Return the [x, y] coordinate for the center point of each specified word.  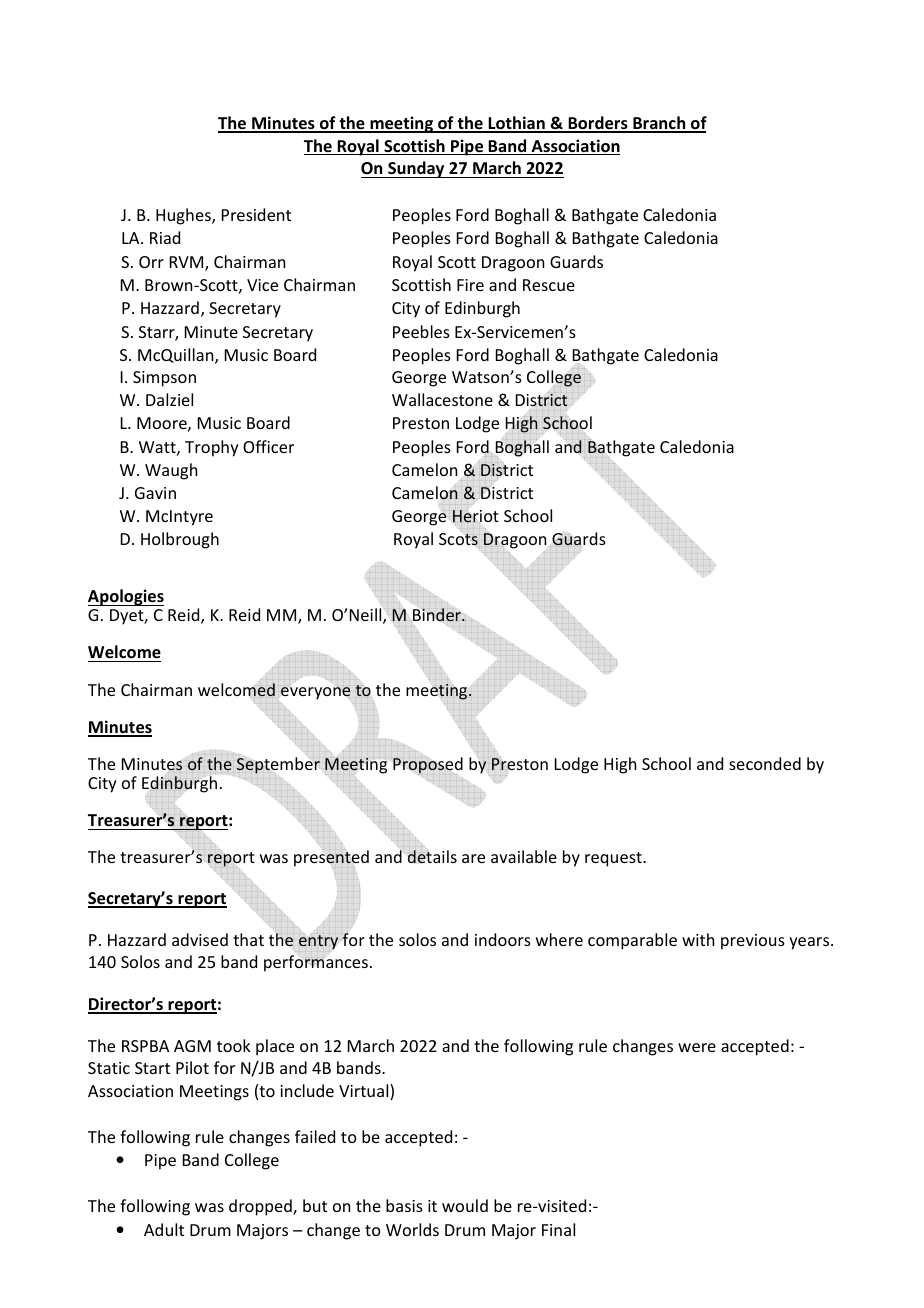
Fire [470, 285]
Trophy [212, 448]
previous [753, 942]
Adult [164, 1229]
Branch [659, 124]
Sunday [416, 169]
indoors [503, 939]
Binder [438, 614]
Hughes [184, 216]
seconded [765, 763]
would [465, 1205]
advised [200, 939]
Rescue [549, 285]
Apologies [126, 597]
